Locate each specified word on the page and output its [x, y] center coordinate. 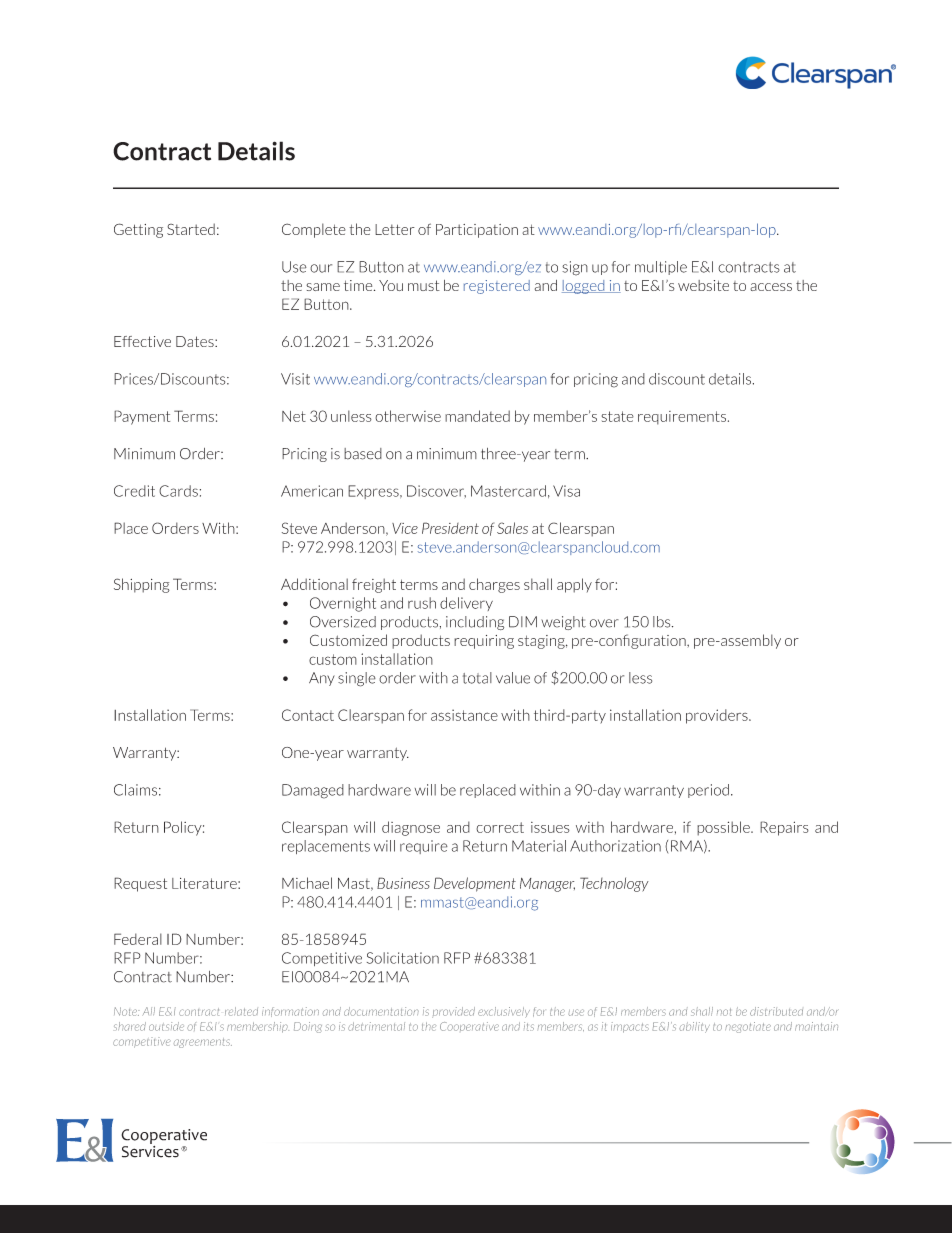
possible [724, 828]
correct [500, 827]
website [703, 285]
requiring [484, 642]
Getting [138, 230]
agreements [203, 1043]
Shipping [142, 585]
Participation [477, 231]
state [618, 416]
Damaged [313, 791]
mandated [477, 416]
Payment [142, 417]
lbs [663, 622]
